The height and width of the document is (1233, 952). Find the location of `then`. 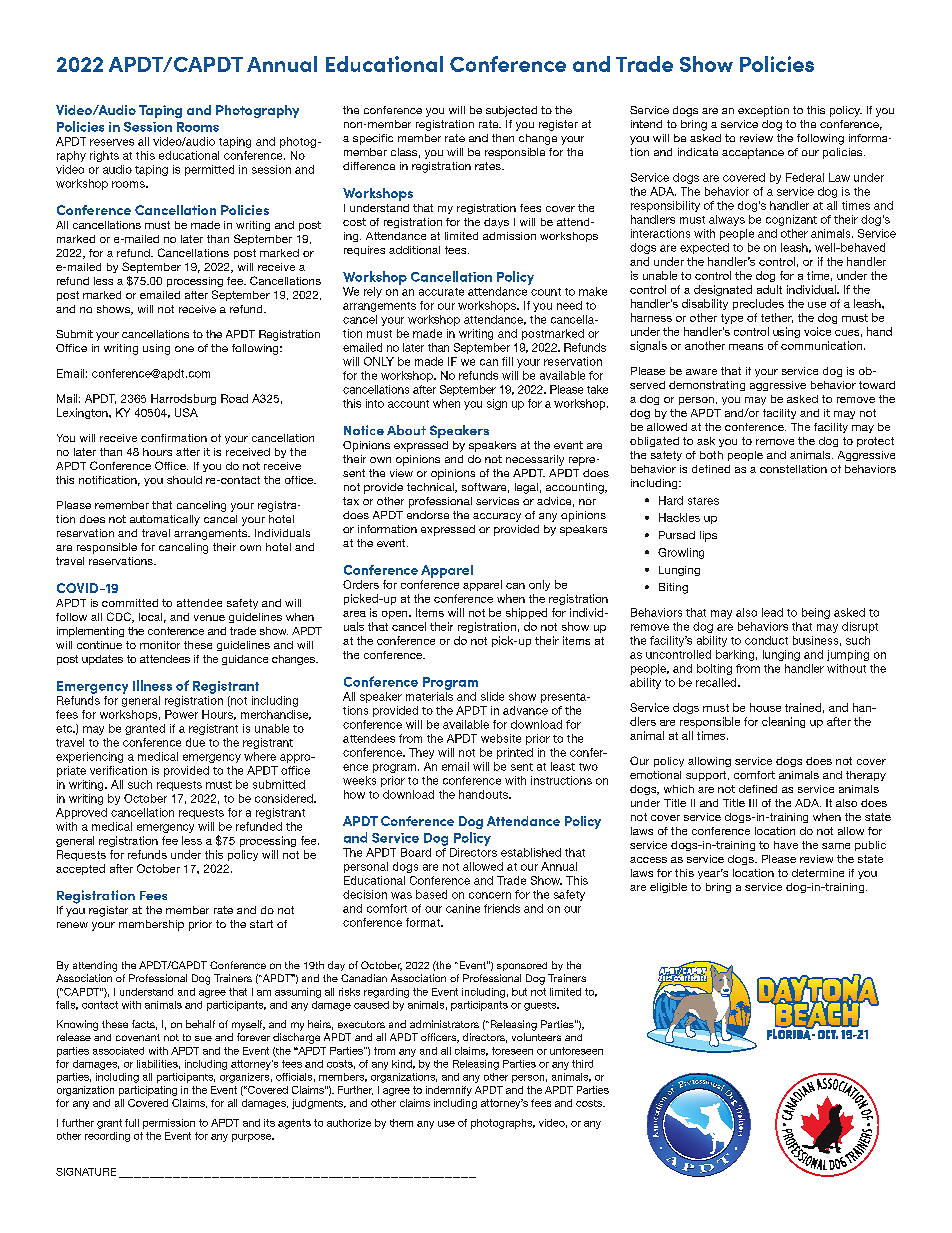

then is located at coordinates (503, 138).
